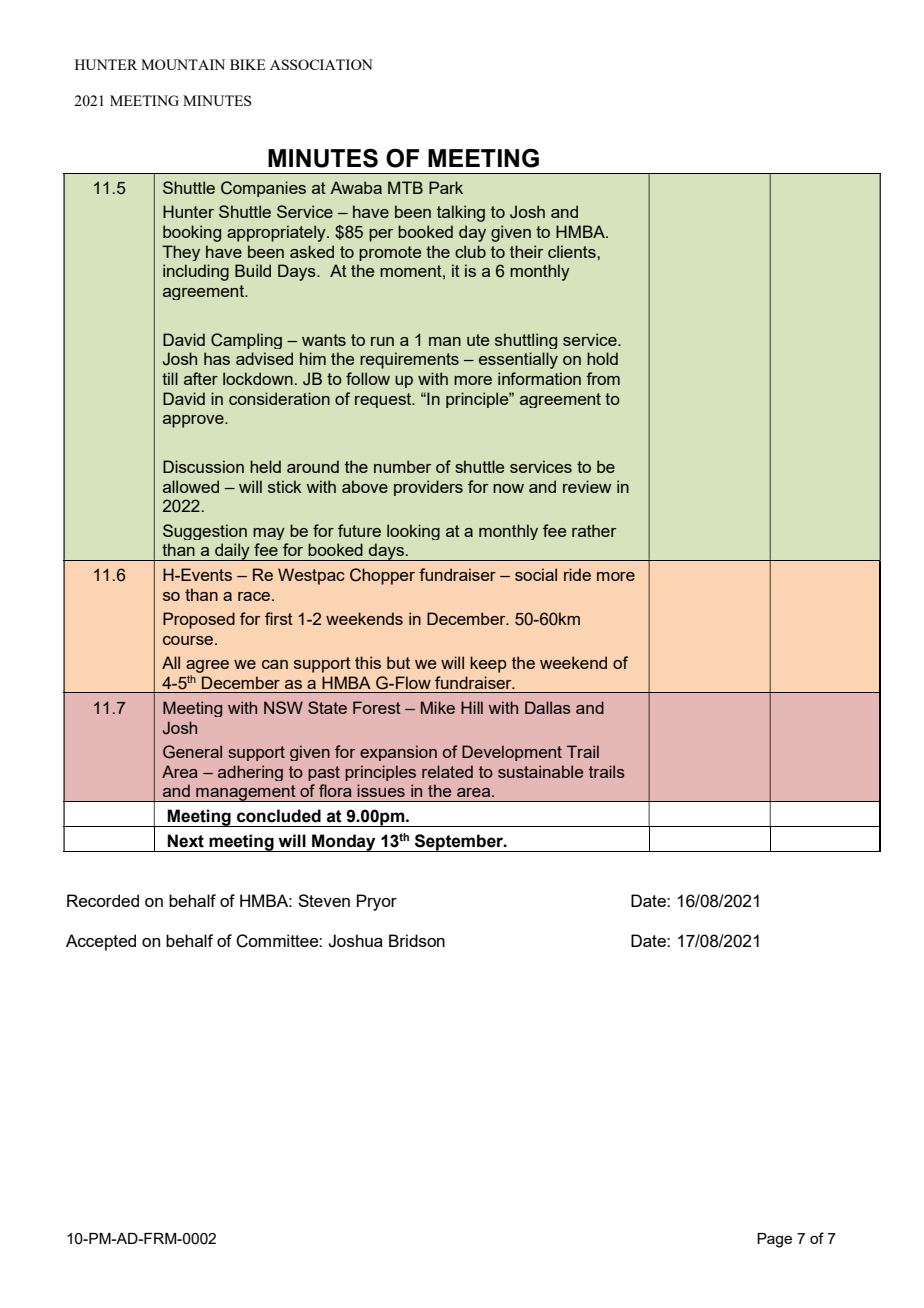 Image resolution: width=924 pixels, height=1308 pixels. What do you see at coordinates (577, 574) in the screenshot?
I see `ride` at bounding box center [577, 574].
